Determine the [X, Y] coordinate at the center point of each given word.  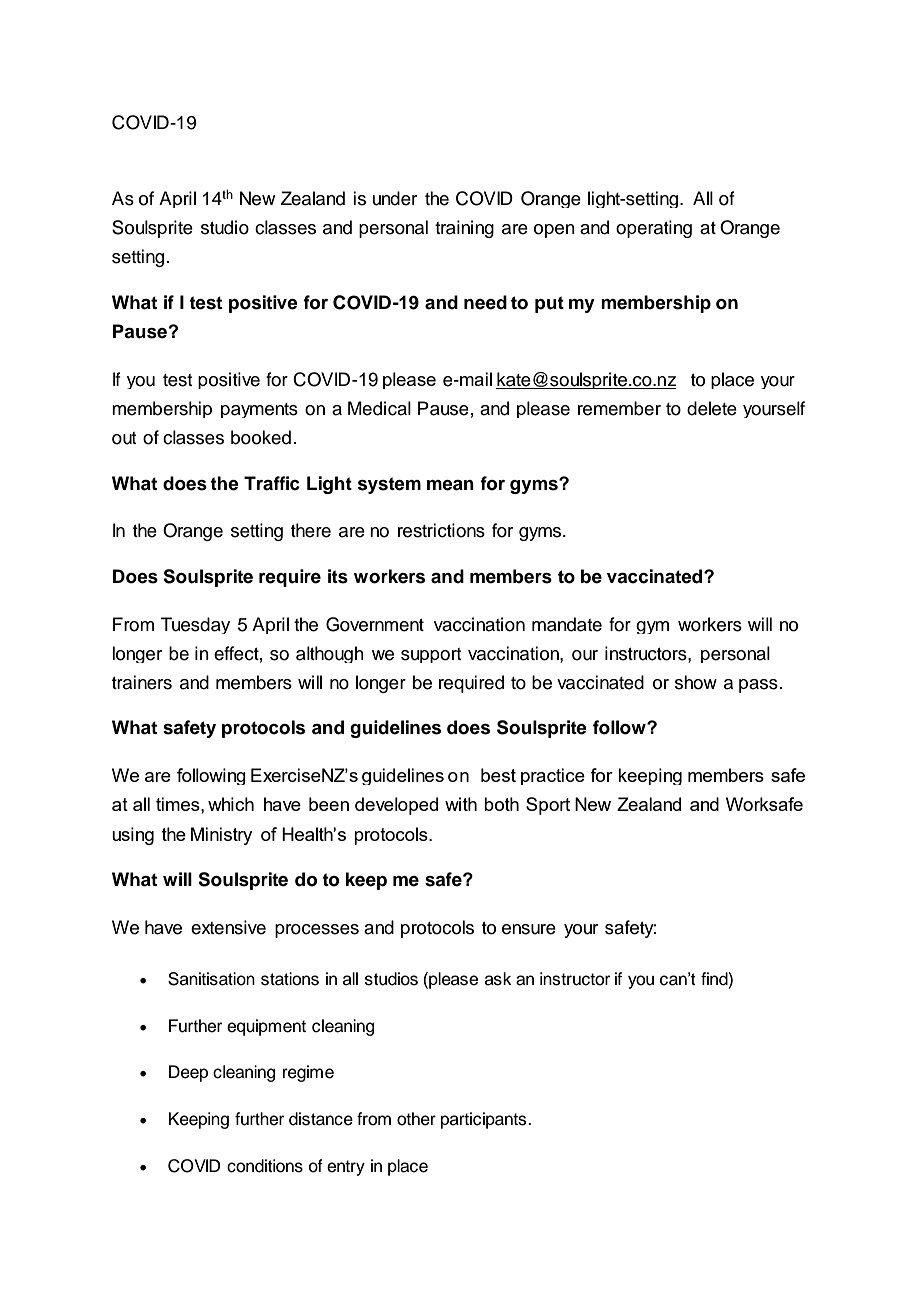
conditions [265, 1166]
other [416, 1119]
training [464, 229]
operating [654, 229]
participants [485, 1120]
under [395, 198]
